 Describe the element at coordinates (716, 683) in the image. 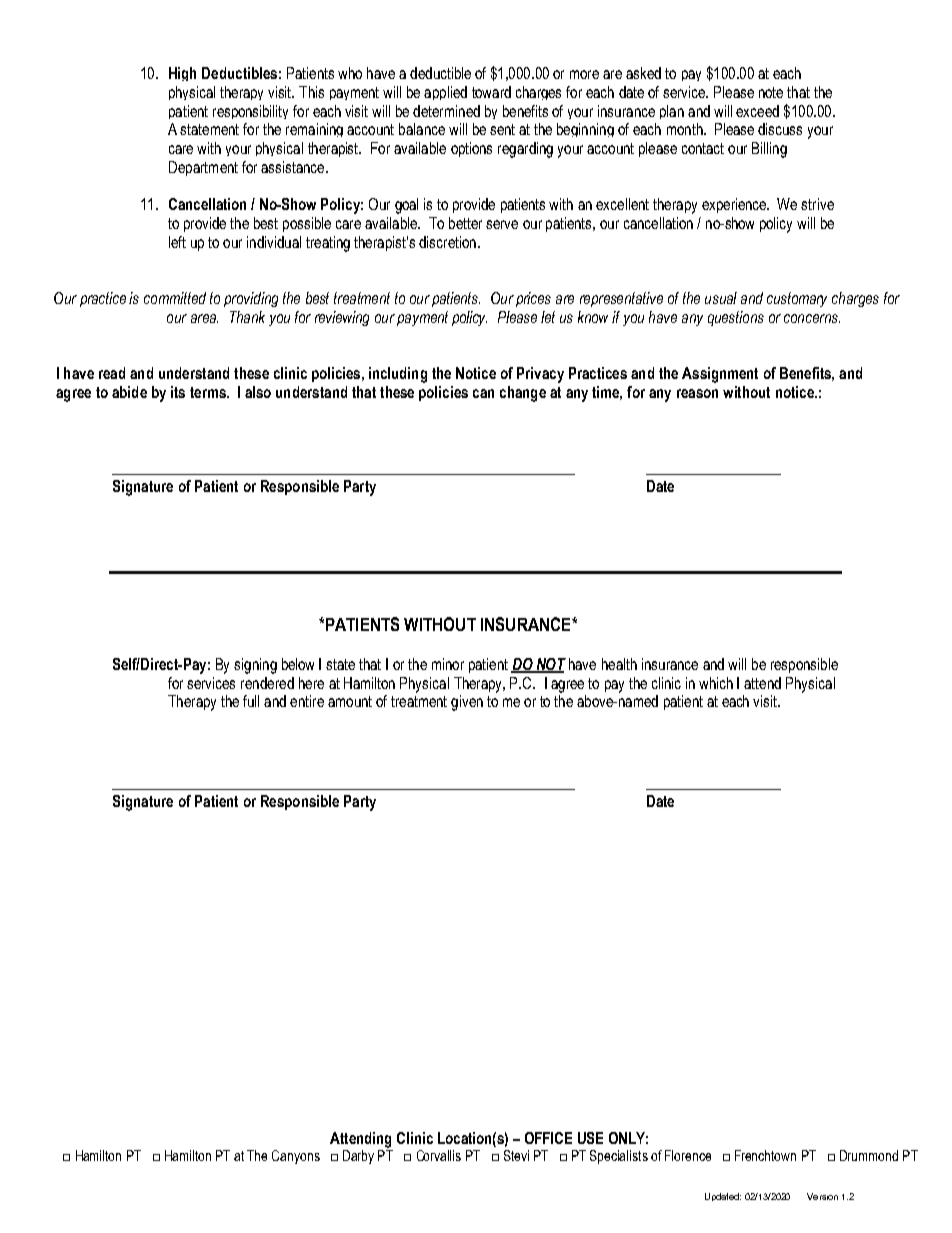

I see `which` at that location.
